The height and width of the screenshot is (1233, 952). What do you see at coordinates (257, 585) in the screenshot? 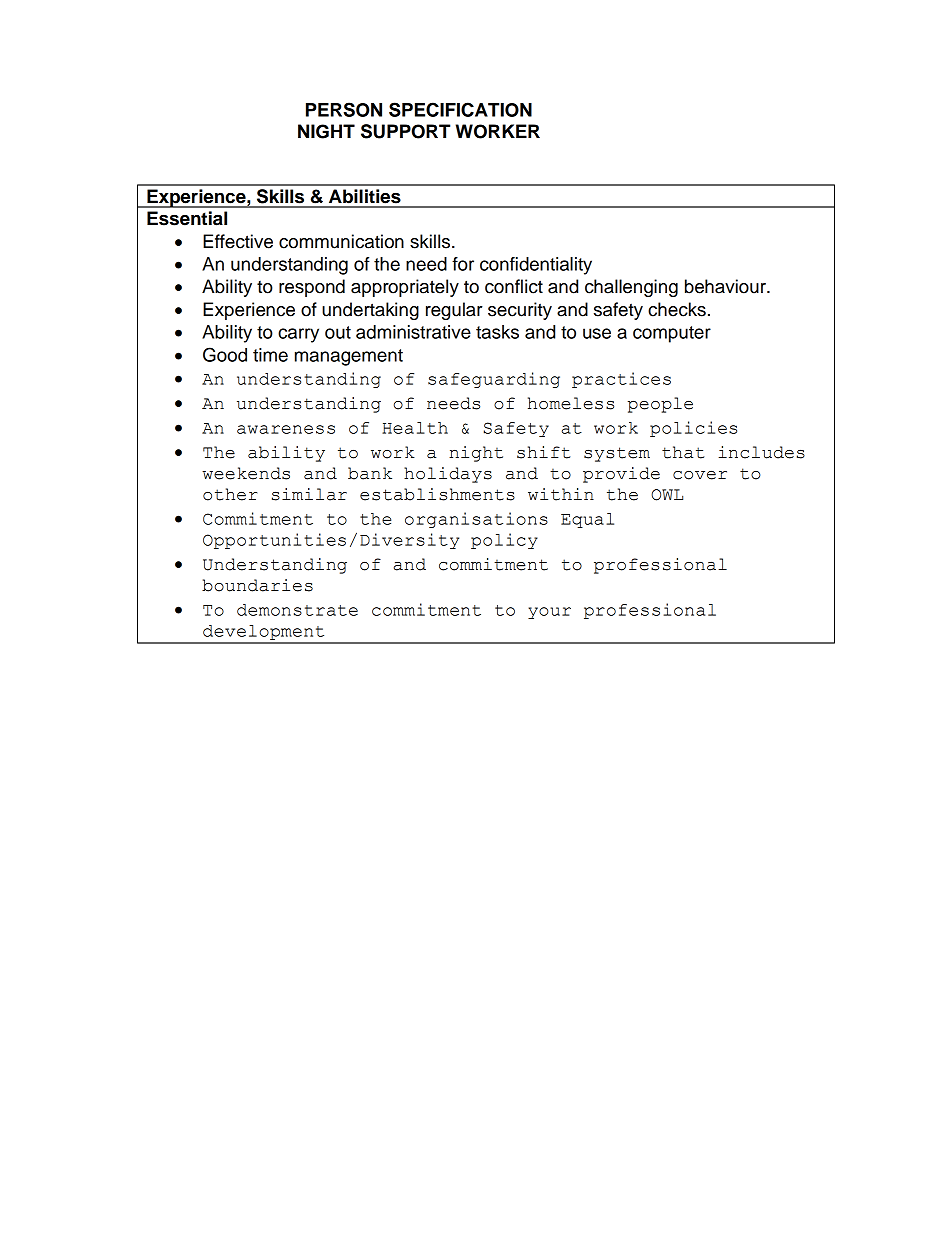
I see `boundaries` at bounding box center [257, 585].
